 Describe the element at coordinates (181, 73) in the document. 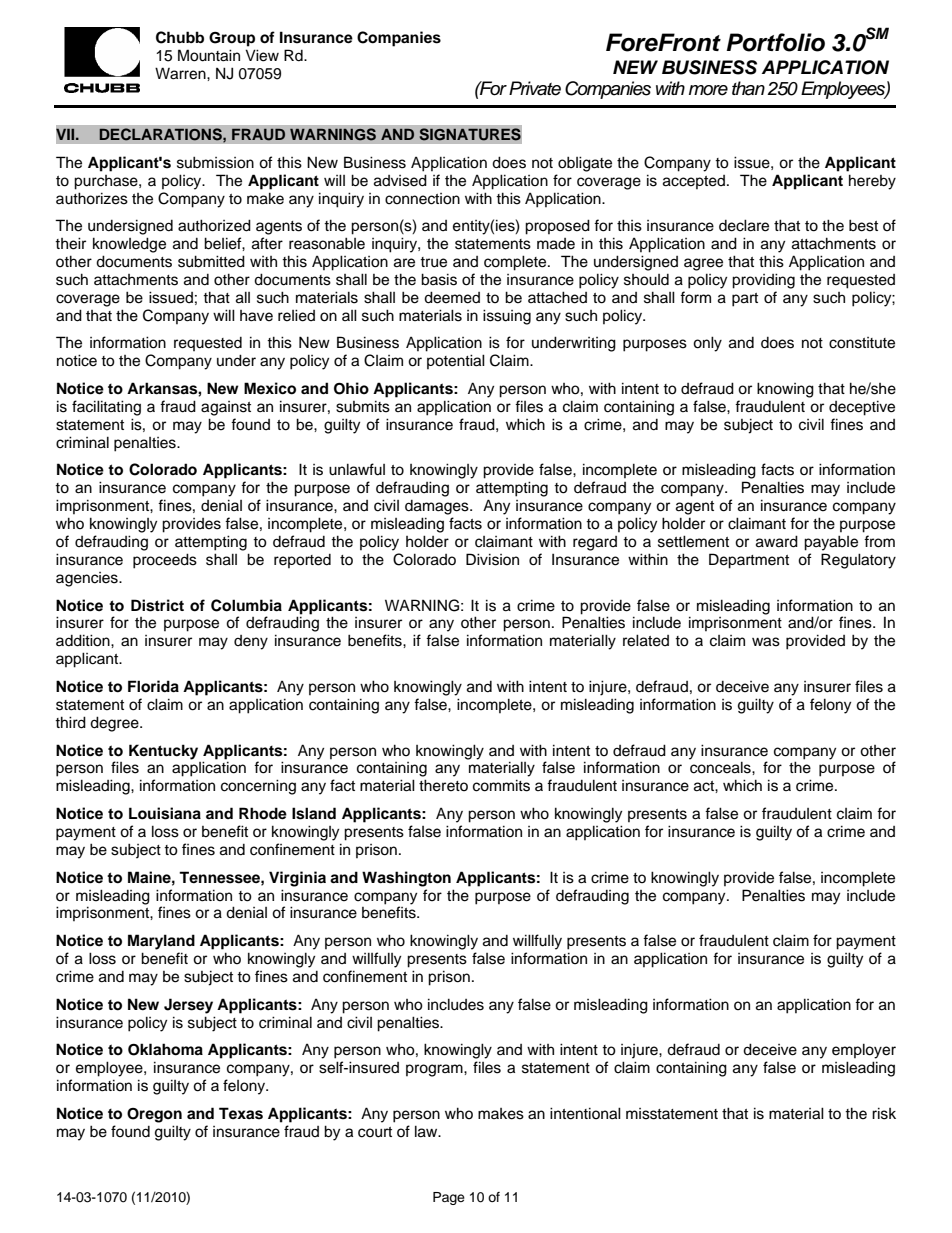

I see `Warren` at that location.
